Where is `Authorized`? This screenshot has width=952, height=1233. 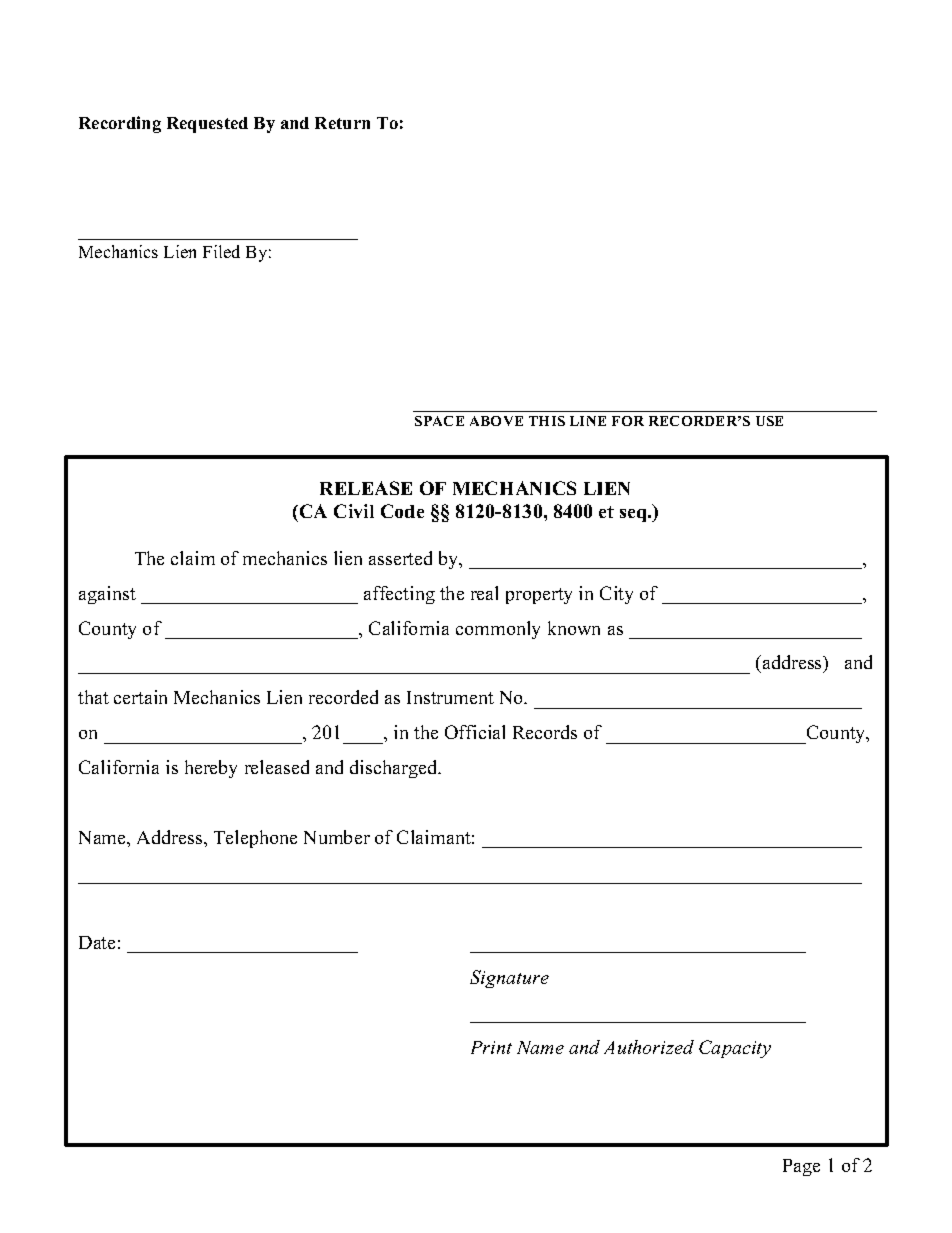 Authorized is located at coordinates (649, 1047).
